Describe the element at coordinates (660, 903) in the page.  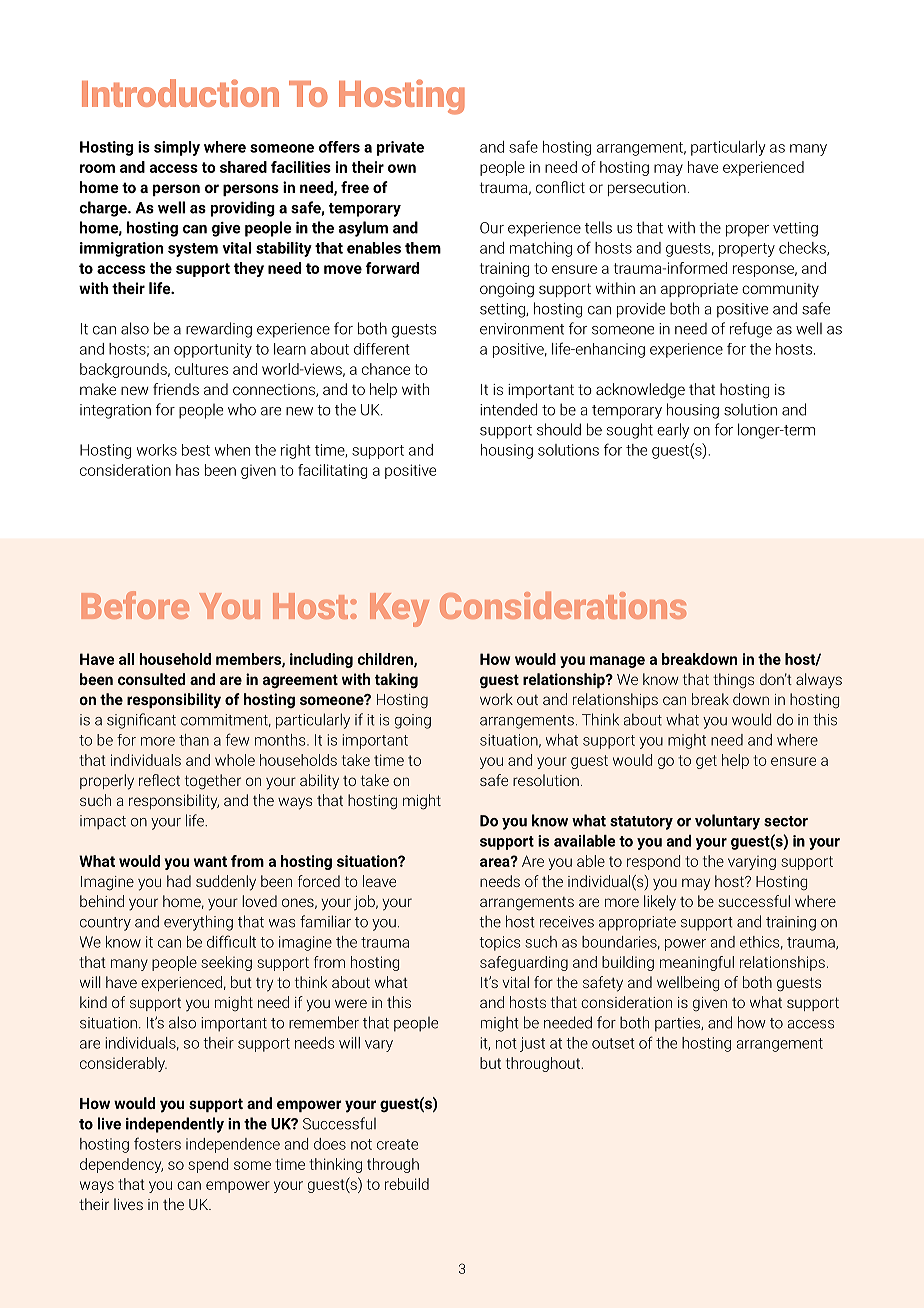
I see `likely` at that location.
